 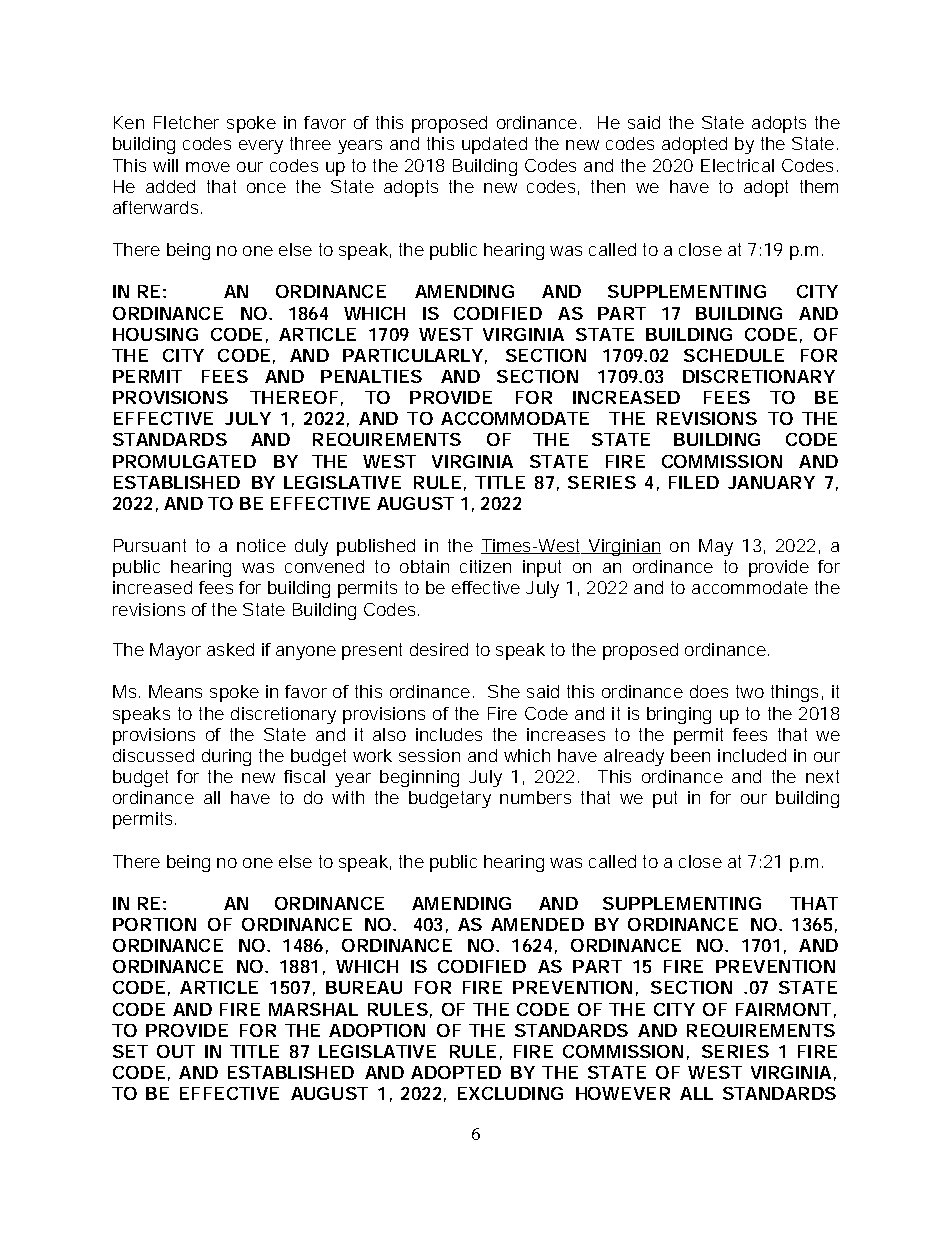 What do you see at coordinates (623, 1093) in the screenshot?
I see `HOWEVER` at bounding box center [623, 1093].
